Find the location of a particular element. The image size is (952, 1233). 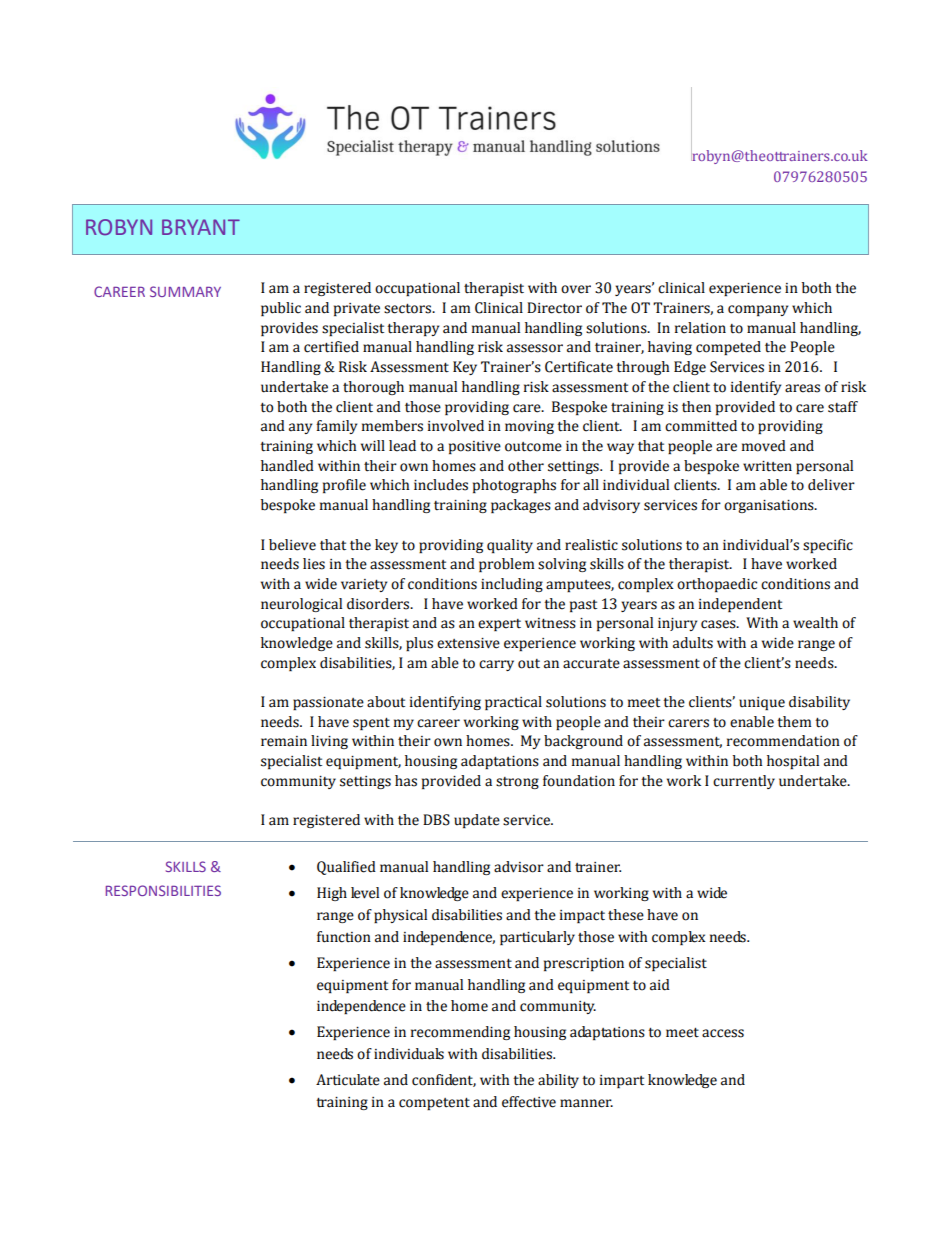

over is located at coordinates (576, 289).
